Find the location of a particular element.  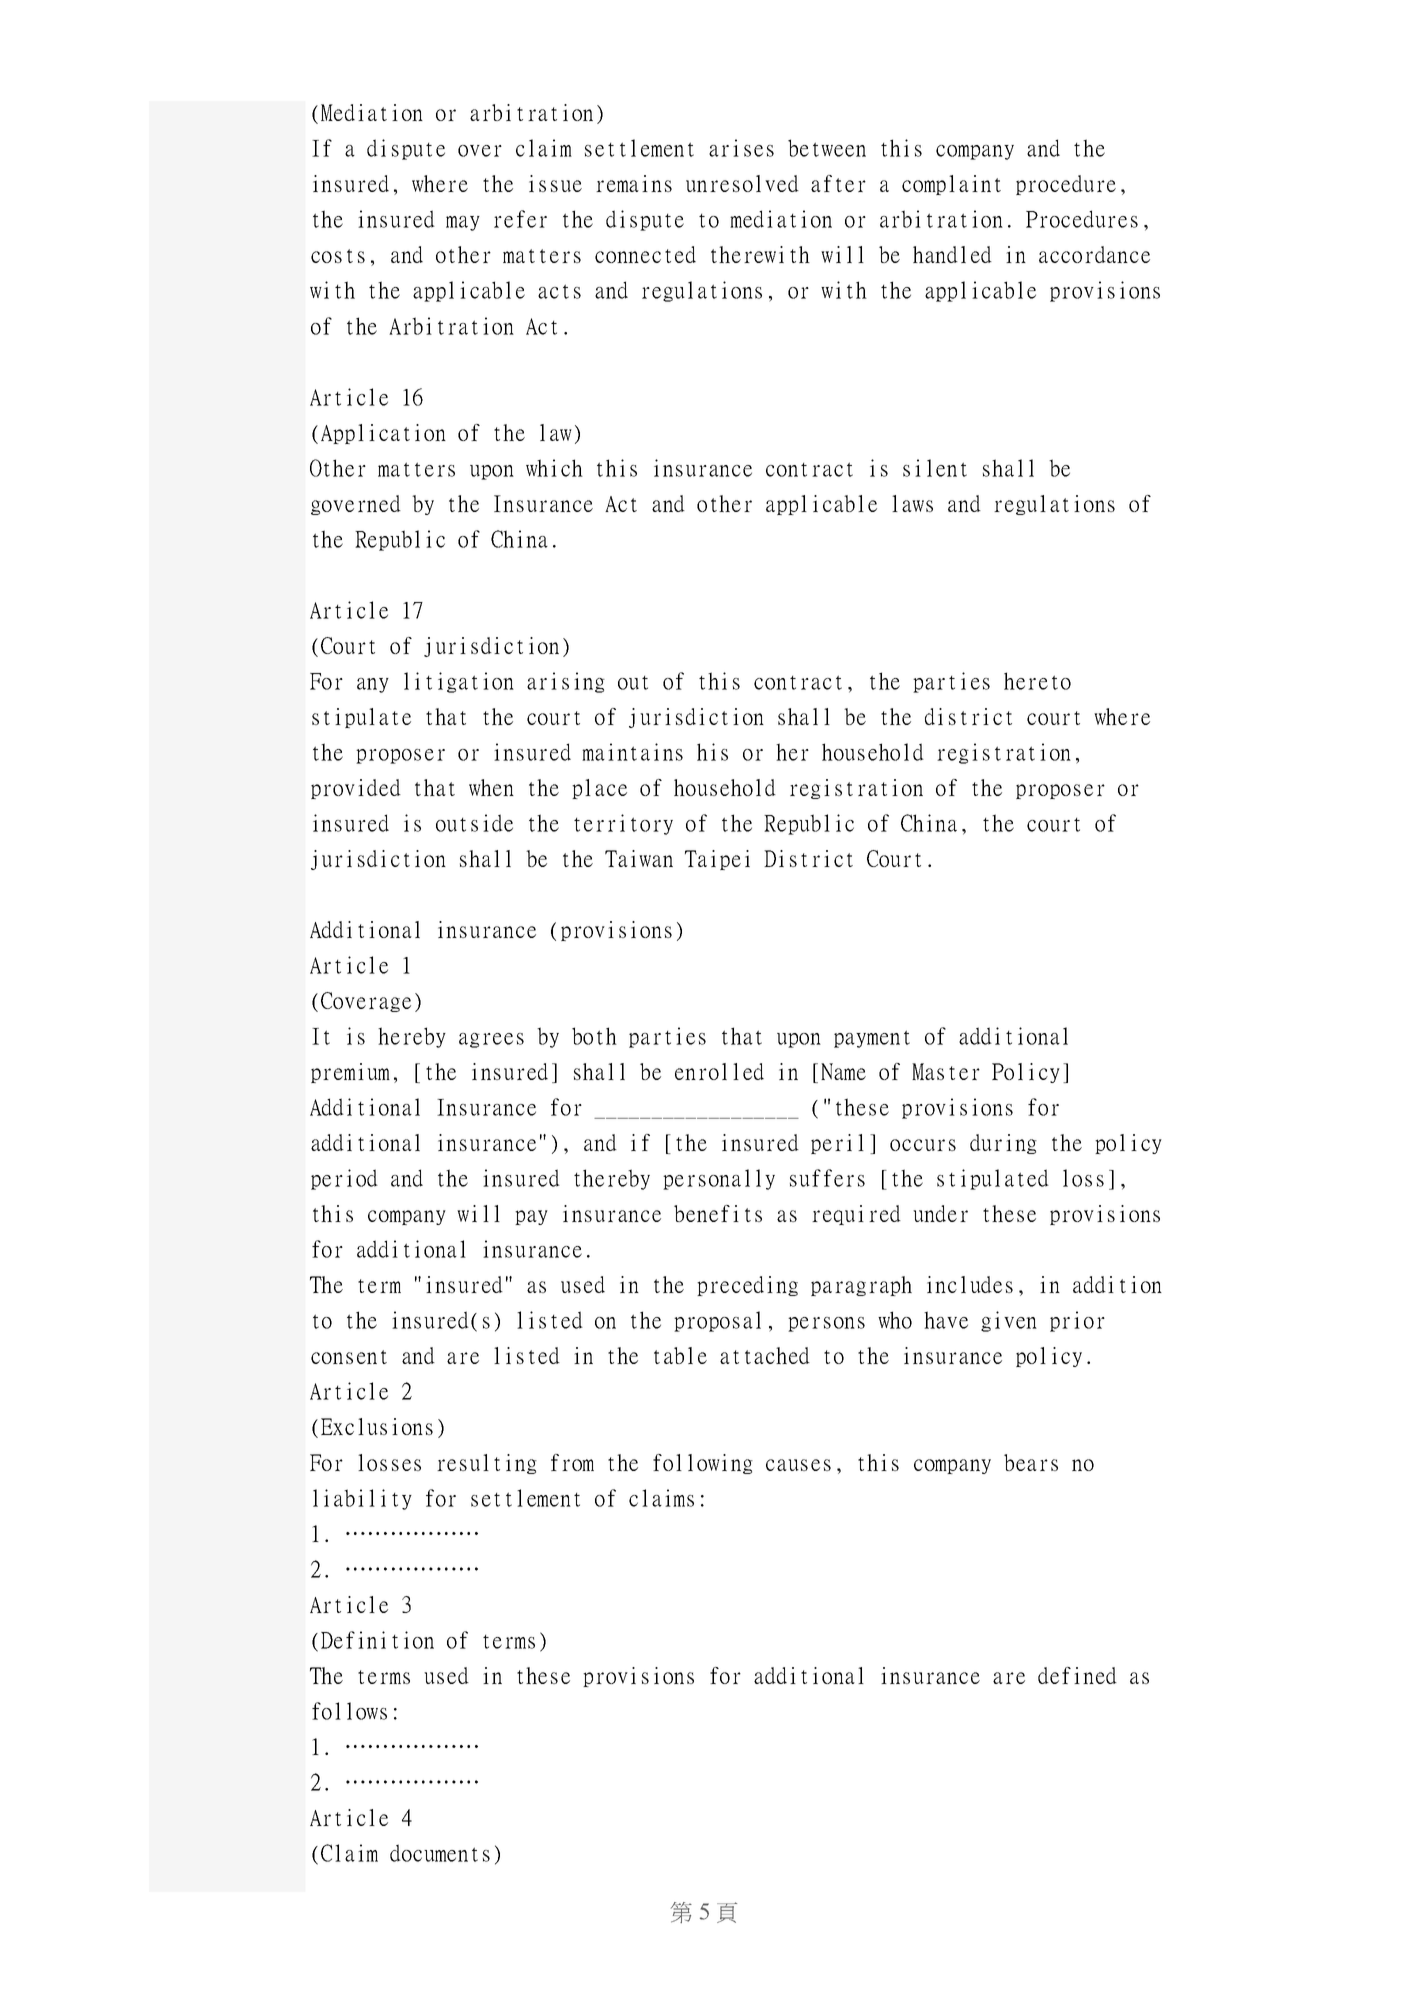

enrolled is located at coordinates (719, 1071).
